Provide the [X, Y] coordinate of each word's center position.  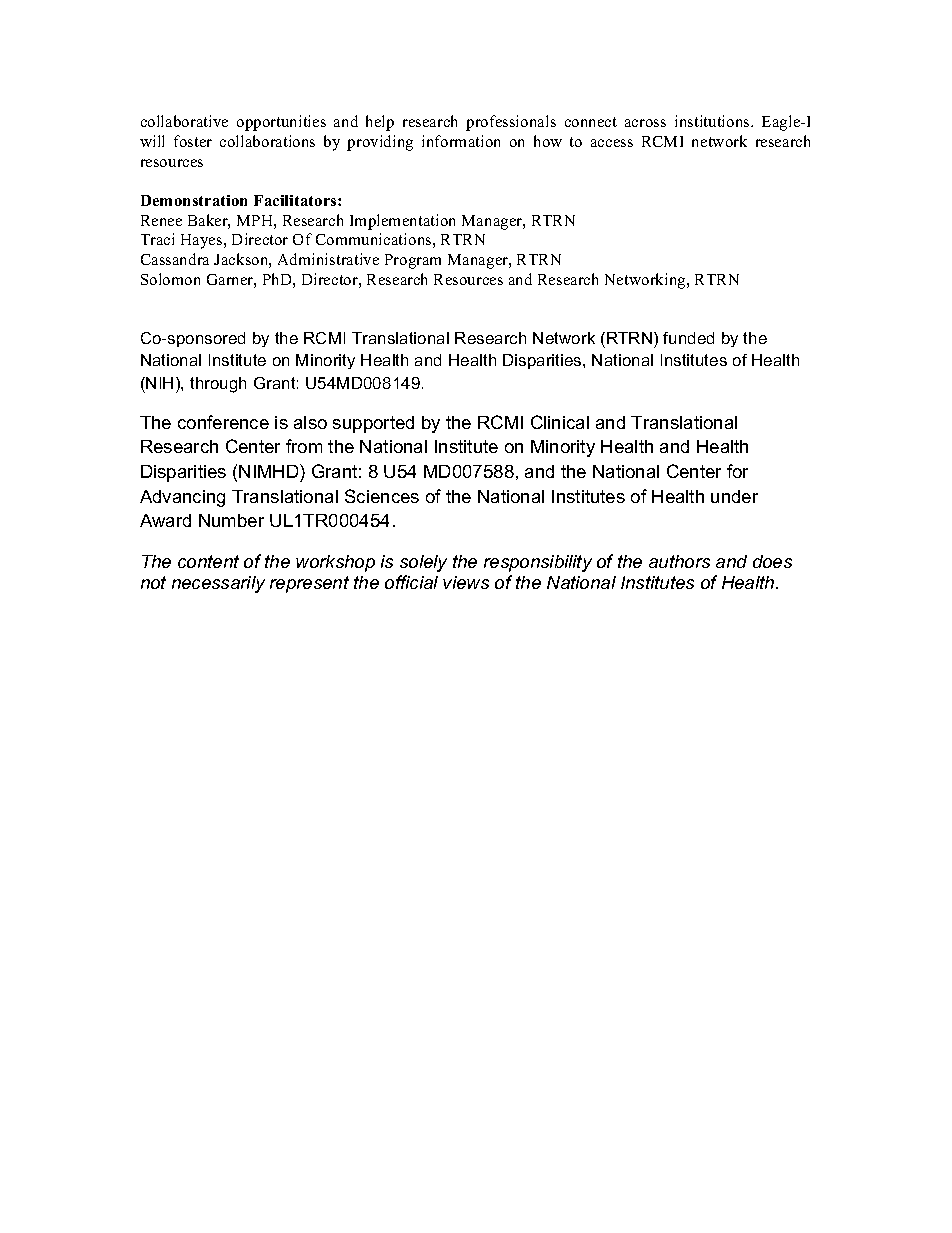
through [218, 385]
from [304, 446]
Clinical [560, 422]
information [461, 141]
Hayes [203, 241]
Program [413, 261]
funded [688, 338]
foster [193, 141]
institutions [713, 121]
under [734, 496]
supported [373, 424]
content [208, 561]
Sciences [382, 496]
